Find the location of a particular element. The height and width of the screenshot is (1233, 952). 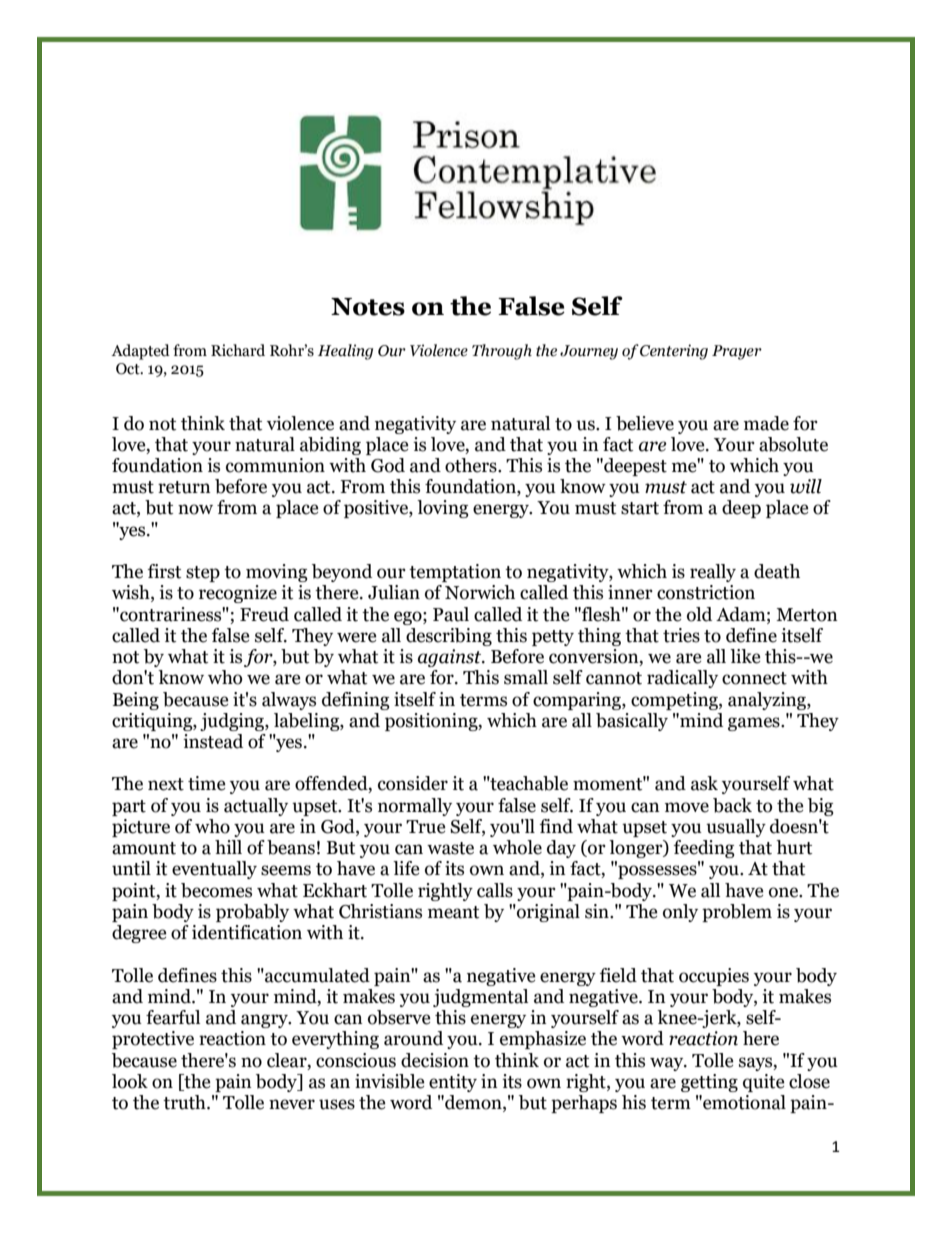

Norwich is located at coordinates (480, 592).
